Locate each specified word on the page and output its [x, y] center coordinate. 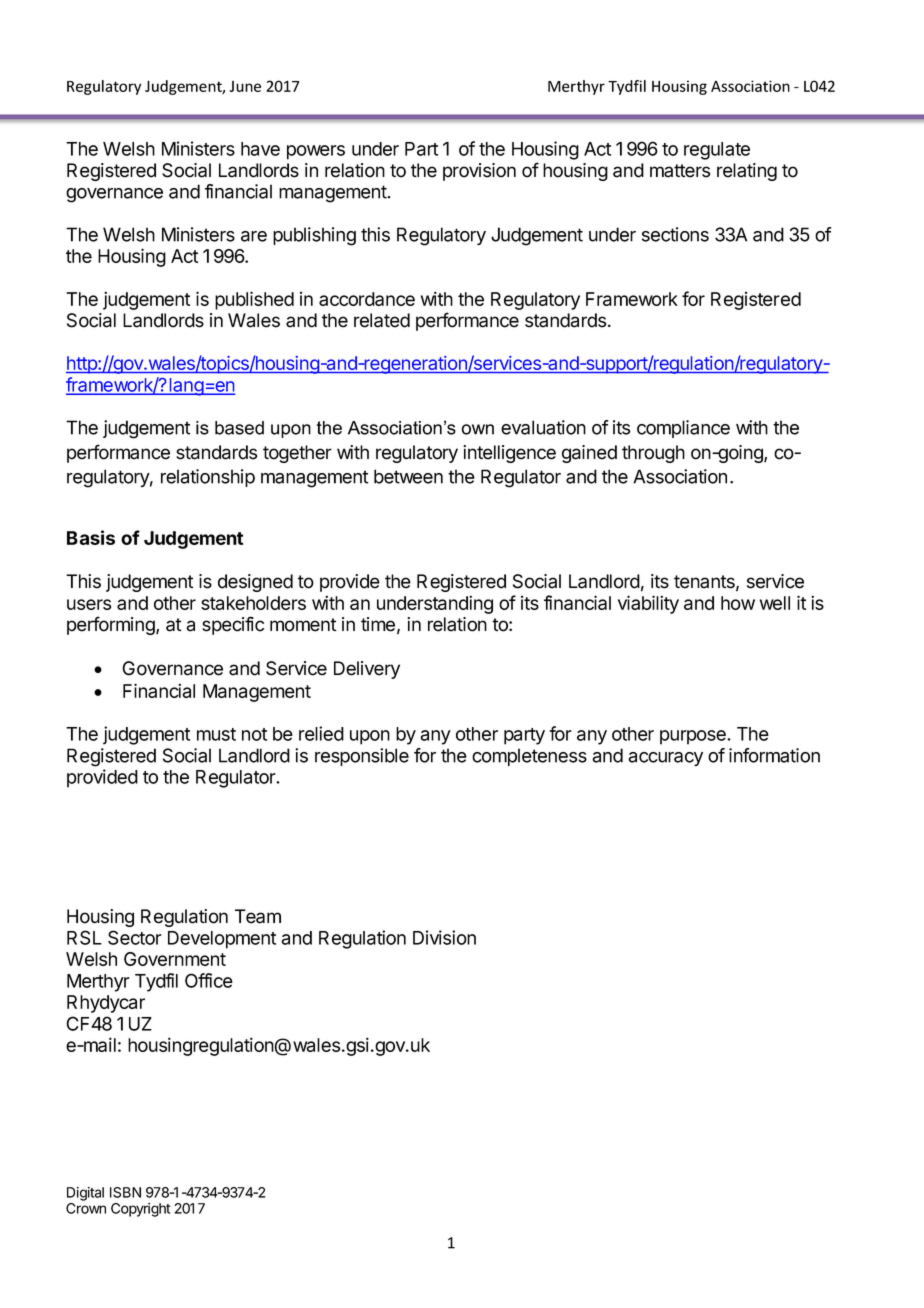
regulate [717, 151]
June [245, 86]
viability [648, 604]
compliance [683, 429]
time [378, 624]
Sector [135, 937]
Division [444, 937]
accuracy [665, 759]
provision [479, 172]
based [239, 428]
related [382, 320]
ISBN [125, 1192]
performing [112, 625]
